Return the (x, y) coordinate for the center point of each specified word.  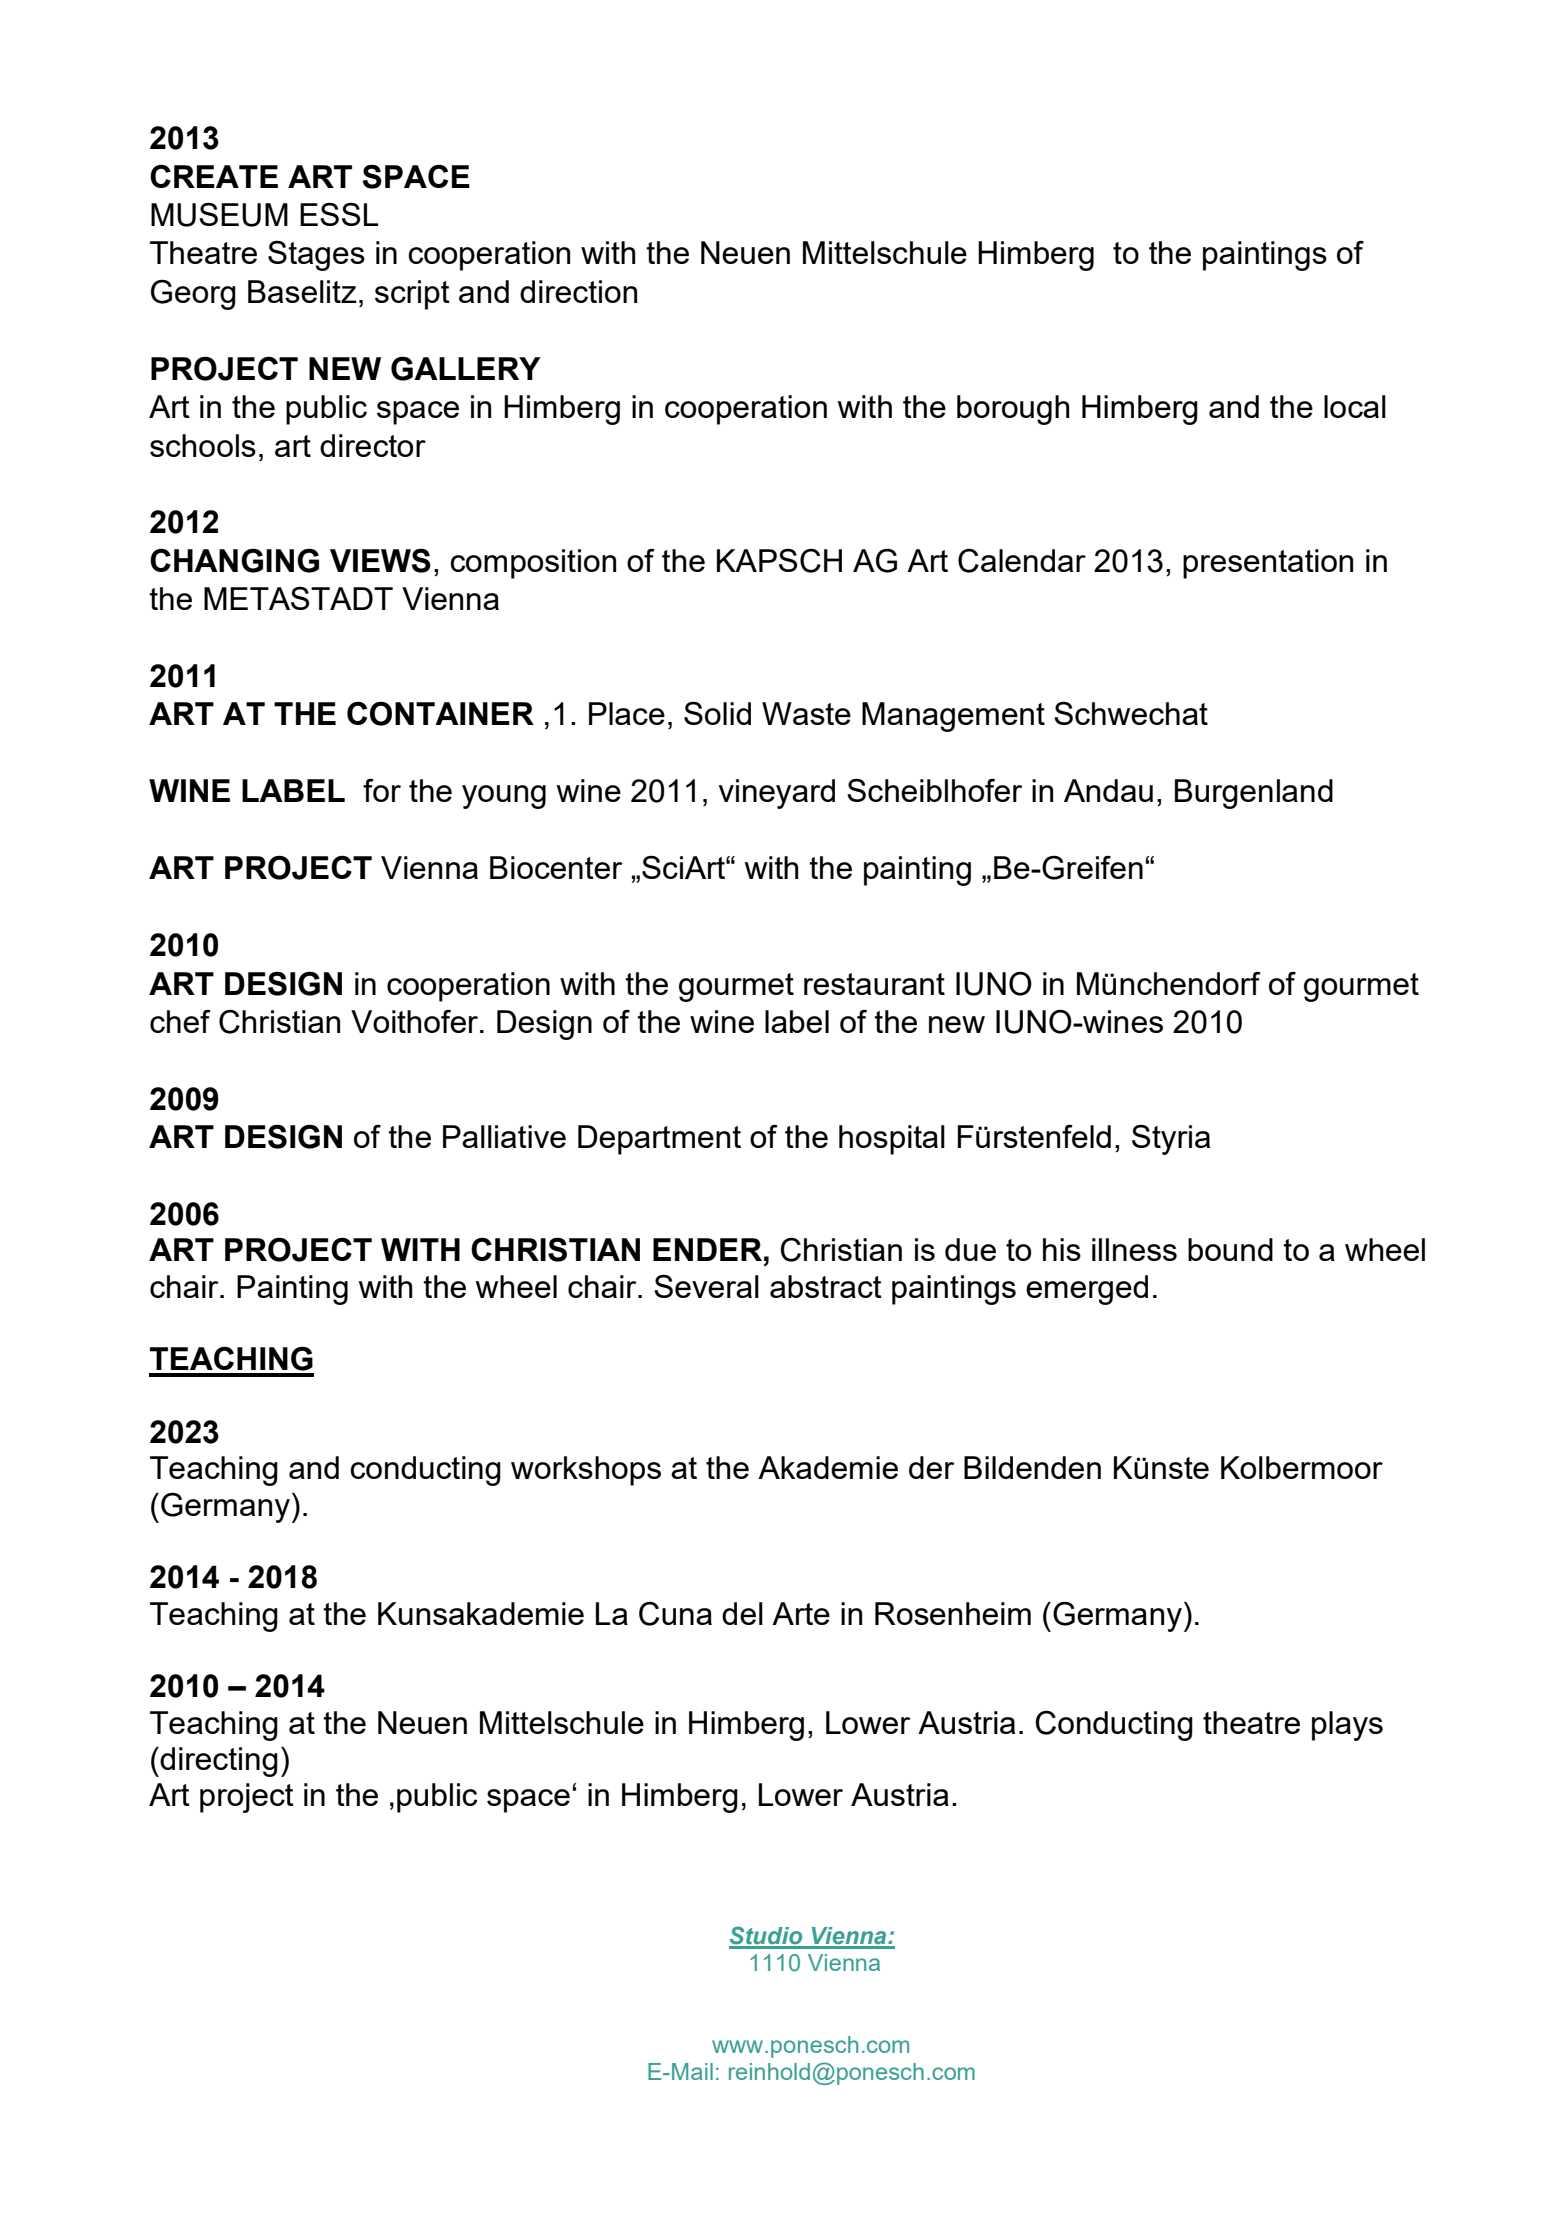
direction (578, 291)
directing (218, 1762)
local (1355, 406)
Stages (316, 255)
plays (1347, 1726)
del (742, 1613)
